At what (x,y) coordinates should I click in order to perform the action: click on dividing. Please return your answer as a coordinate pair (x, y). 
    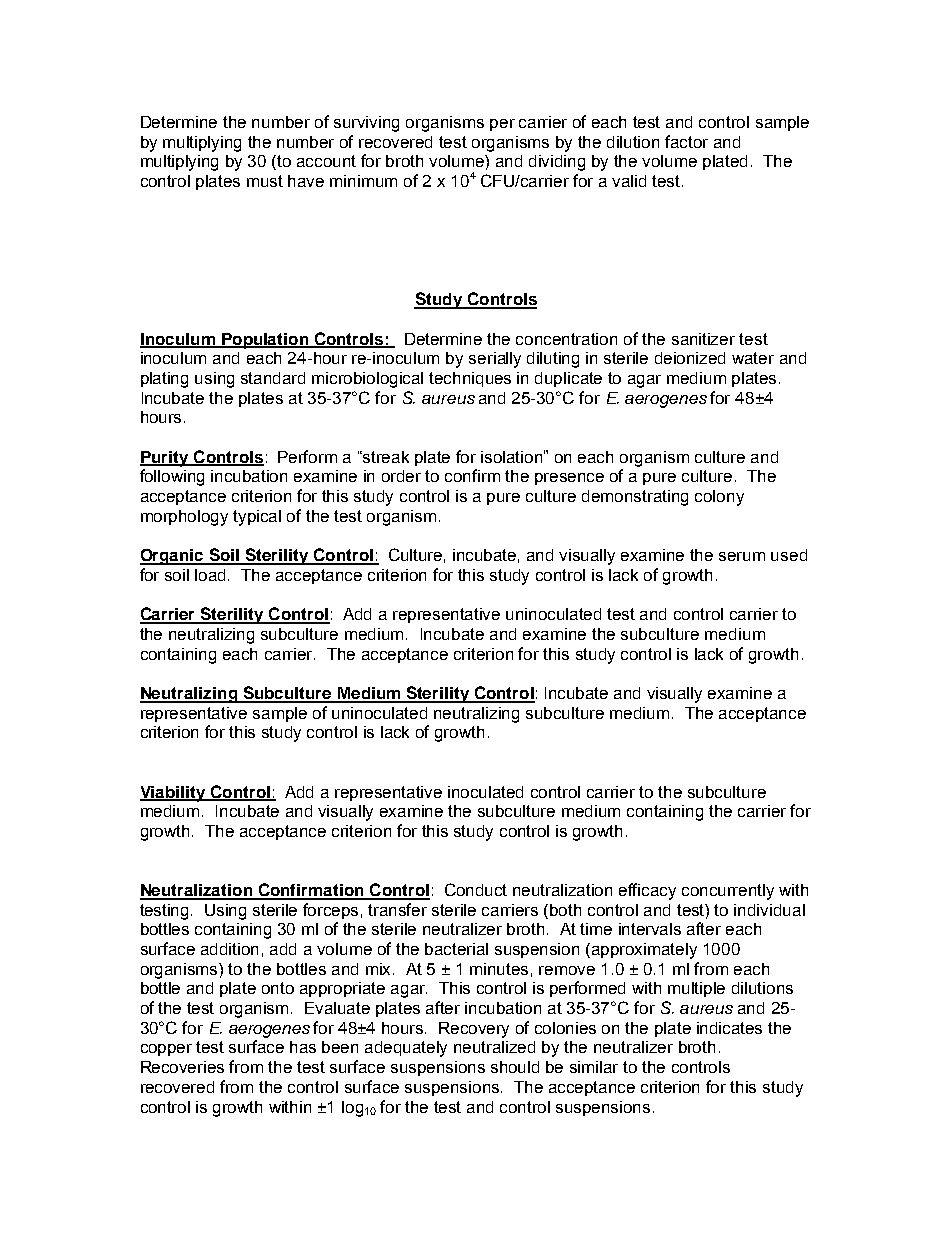
    Looking at the image, I should click on (557, 163).
